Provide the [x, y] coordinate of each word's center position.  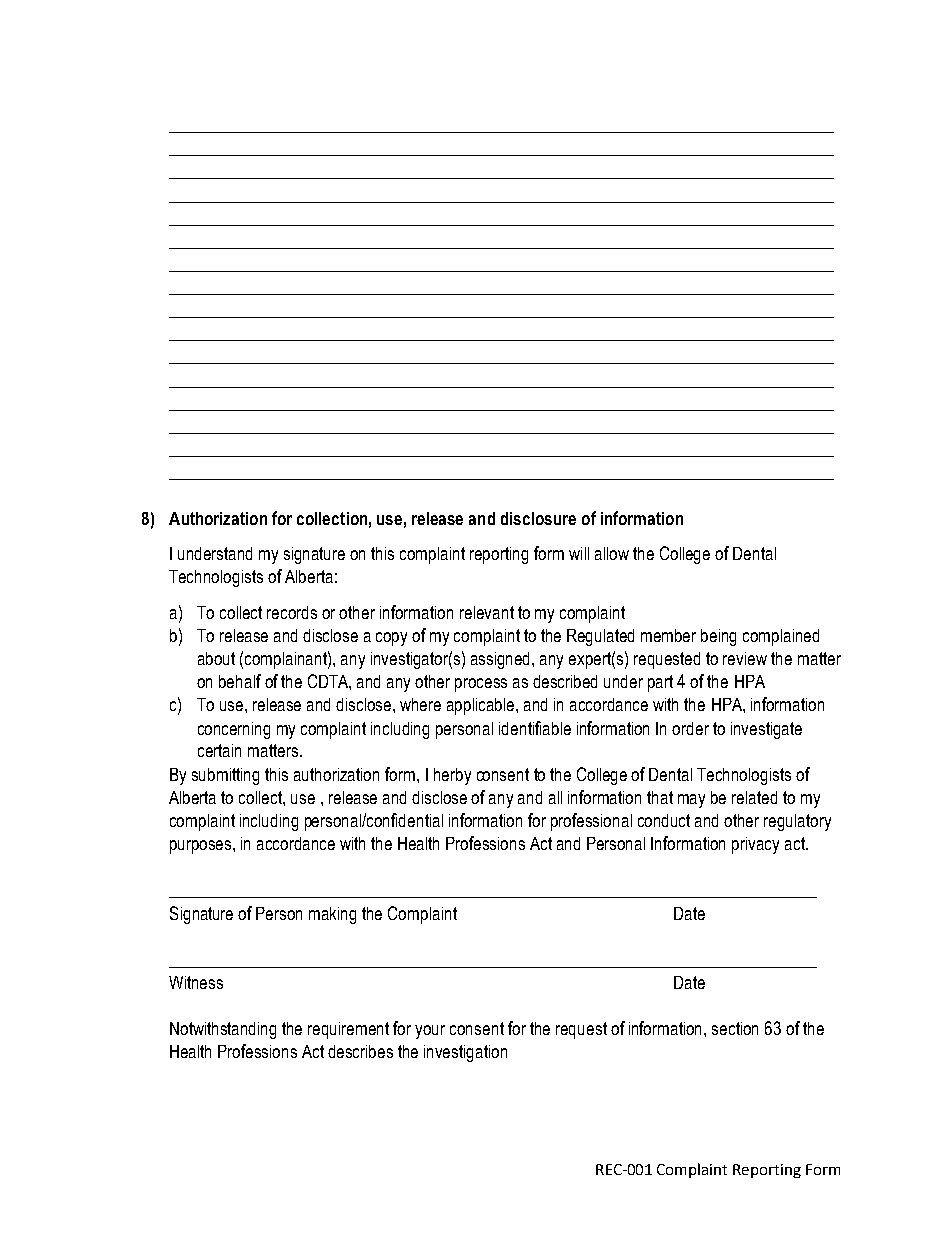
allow [612, 553]
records [292, 612]
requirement [348, 1030]
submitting [225, 776]
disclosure [538, 518]
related [754, 797]
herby [452, 776]
